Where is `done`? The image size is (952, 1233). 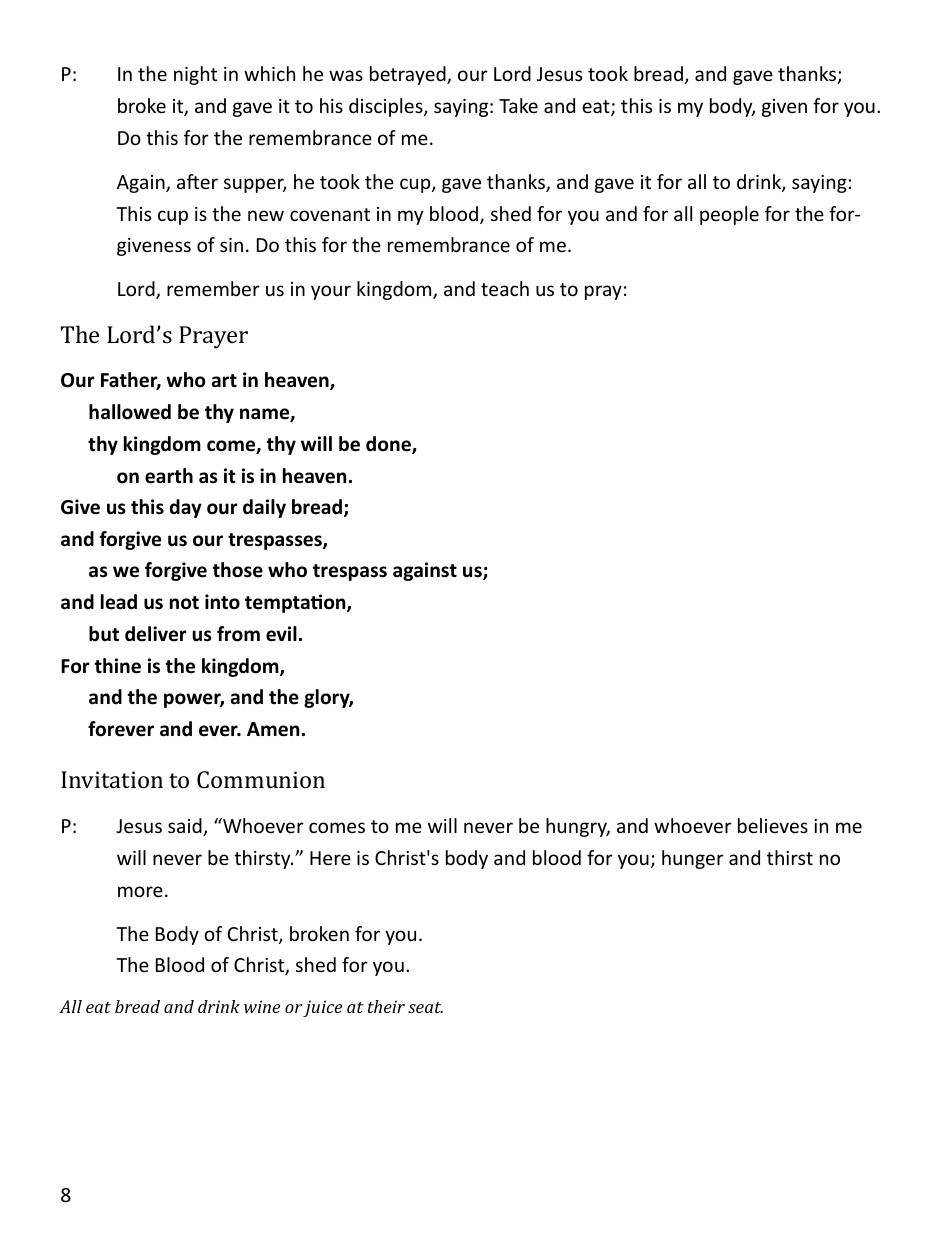 done is located at coordinates (389, 445).
